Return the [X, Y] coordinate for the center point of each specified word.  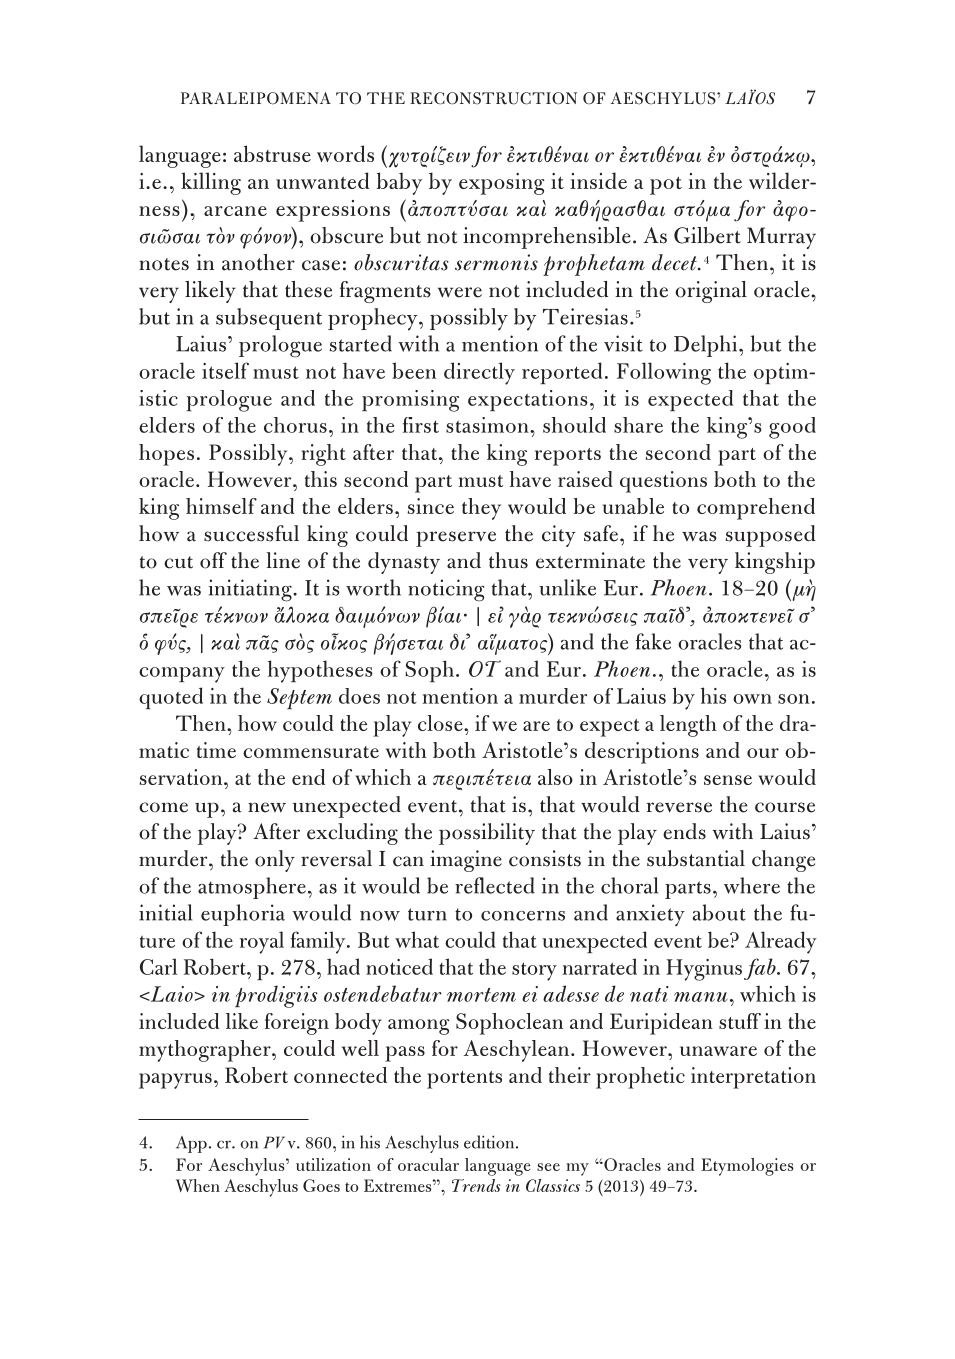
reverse [679, 807]
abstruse [272, 153]
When [198, 1185]
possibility [487, 834]
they [481, 509]
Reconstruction [493, 98]
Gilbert [707, 235]
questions [663, 482]
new [267, 807]
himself [221, 506]
